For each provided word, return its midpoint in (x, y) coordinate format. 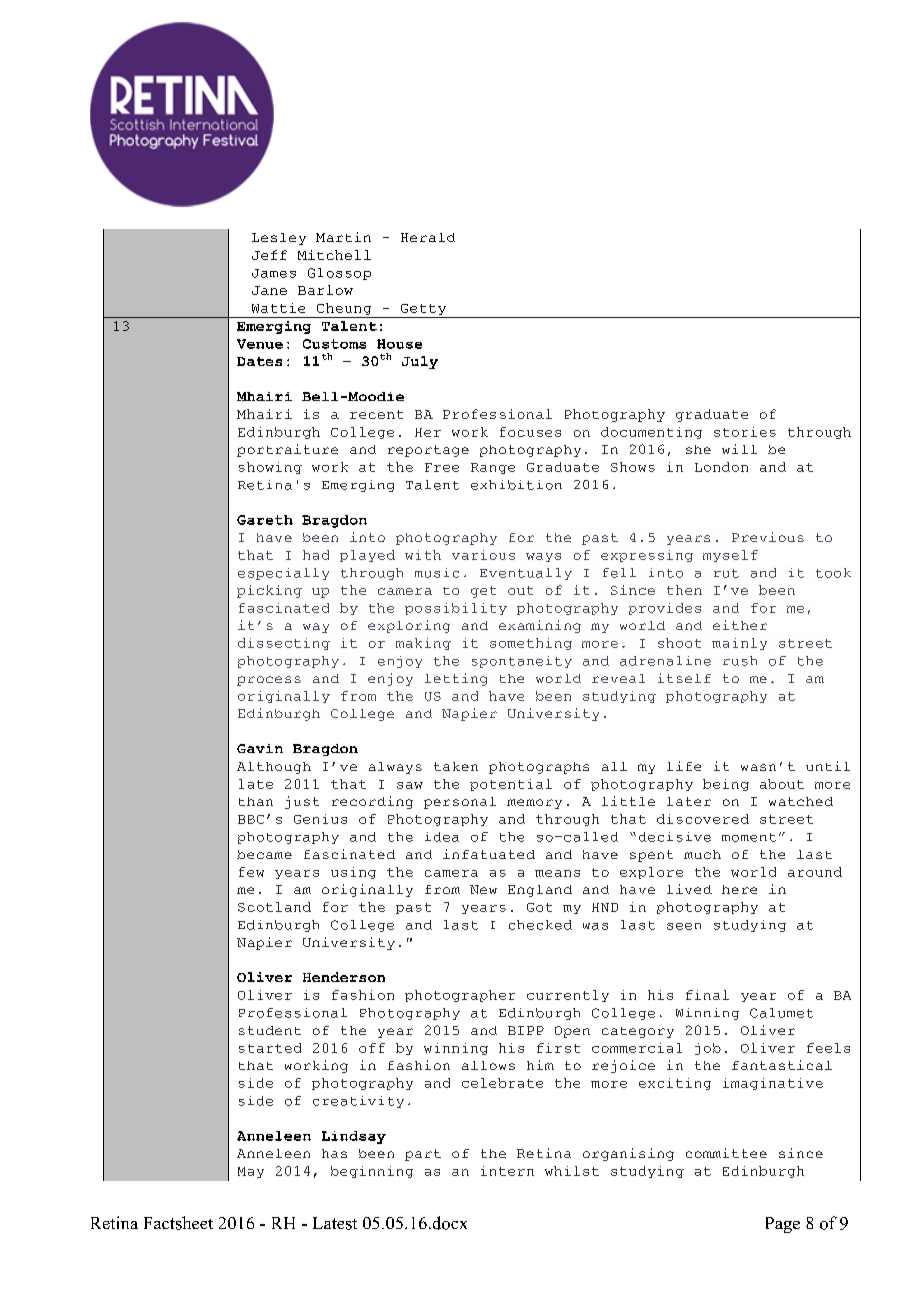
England (540, 891)
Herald (428, 237)
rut (726, 573)
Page (783, 1225)
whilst (572, 1171)
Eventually (526, 574)
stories (745, 432)
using (353, 873)
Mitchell (334, 255)
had (316, 555)
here (739, 889)
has (334, 1153)
